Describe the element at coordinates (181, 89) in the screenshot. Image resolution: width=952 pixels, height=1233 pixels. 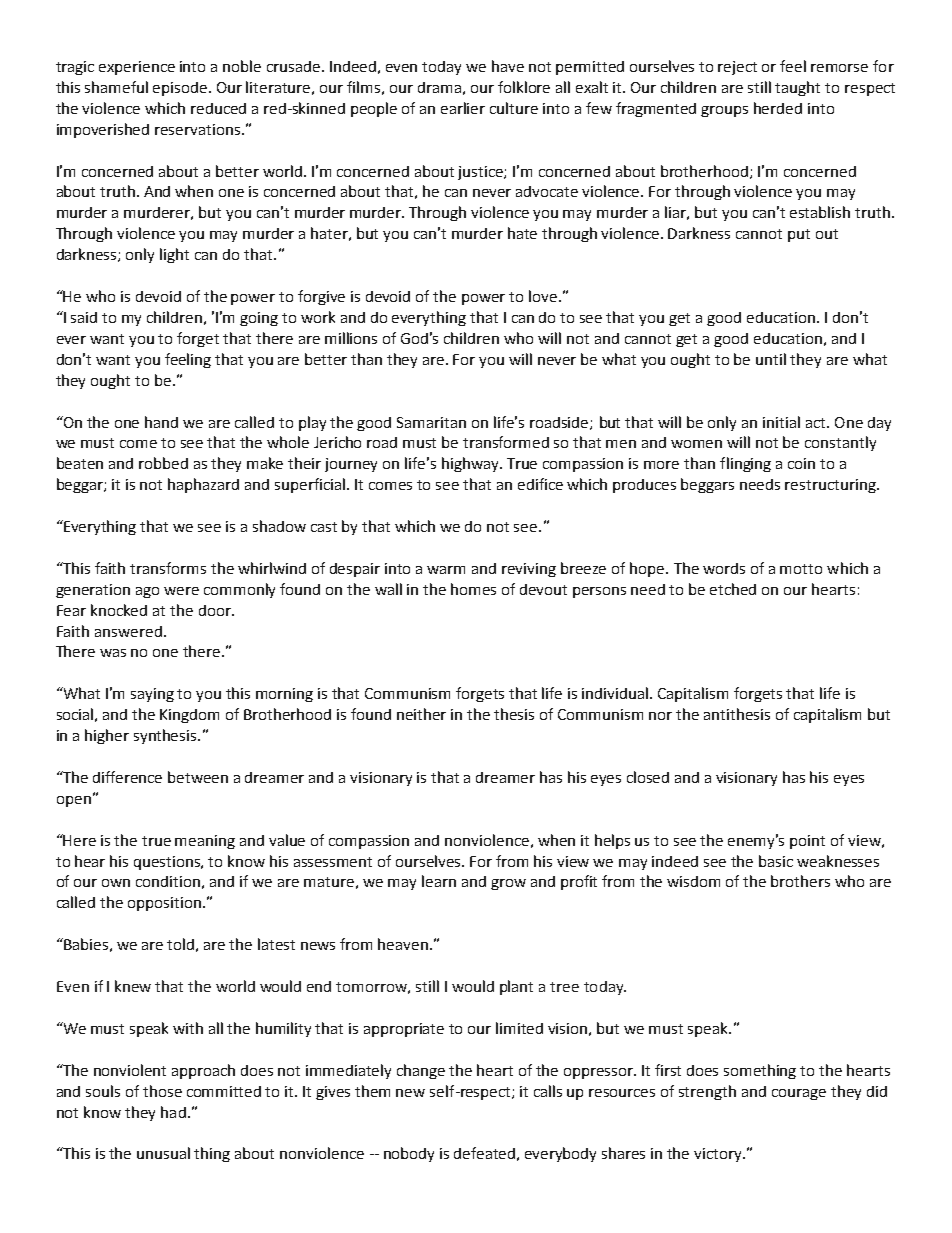
I see `episode` at that location.
